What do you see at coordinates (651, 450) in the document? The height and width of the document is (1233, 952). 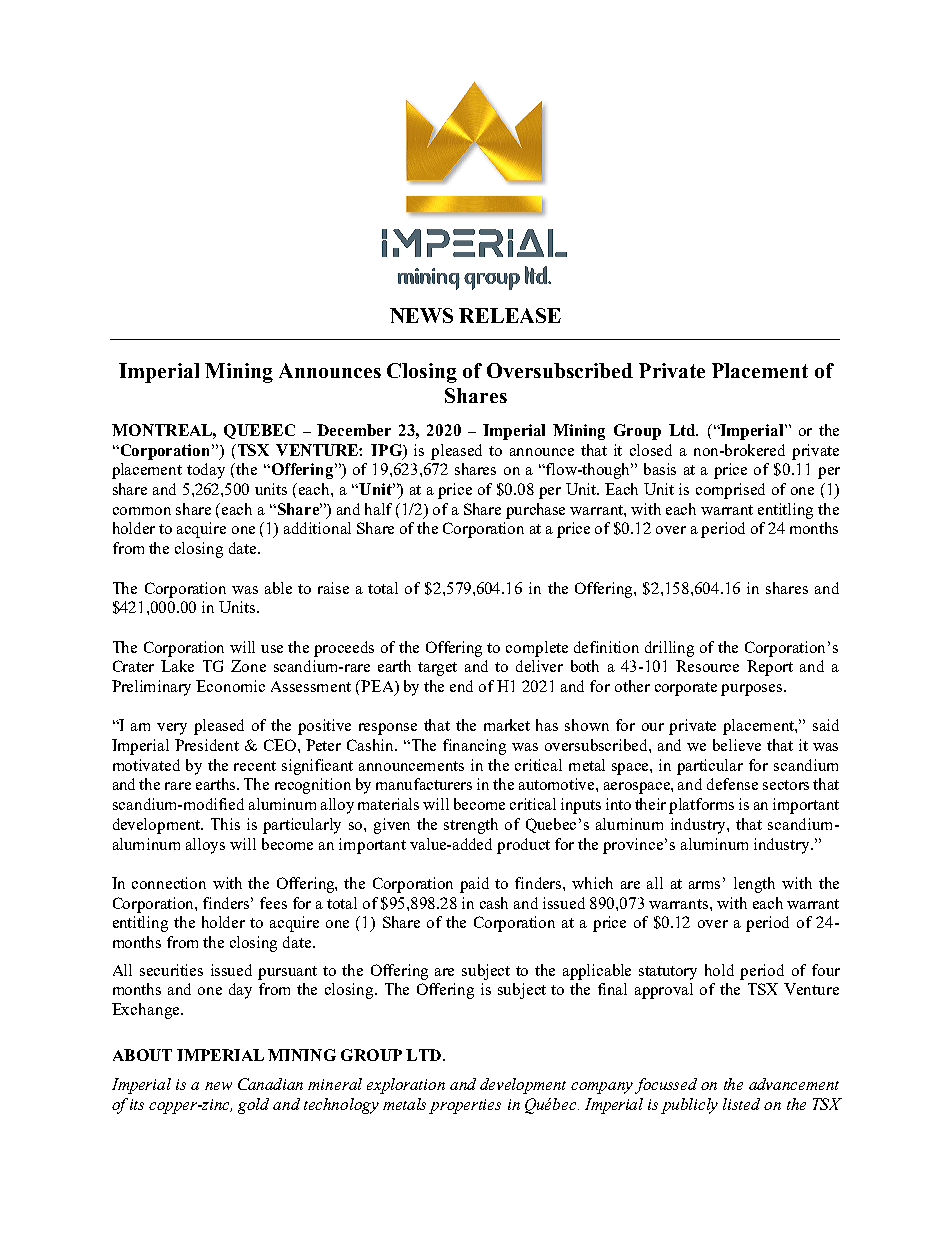 I see `closed` at bounding box center [651, 450].
